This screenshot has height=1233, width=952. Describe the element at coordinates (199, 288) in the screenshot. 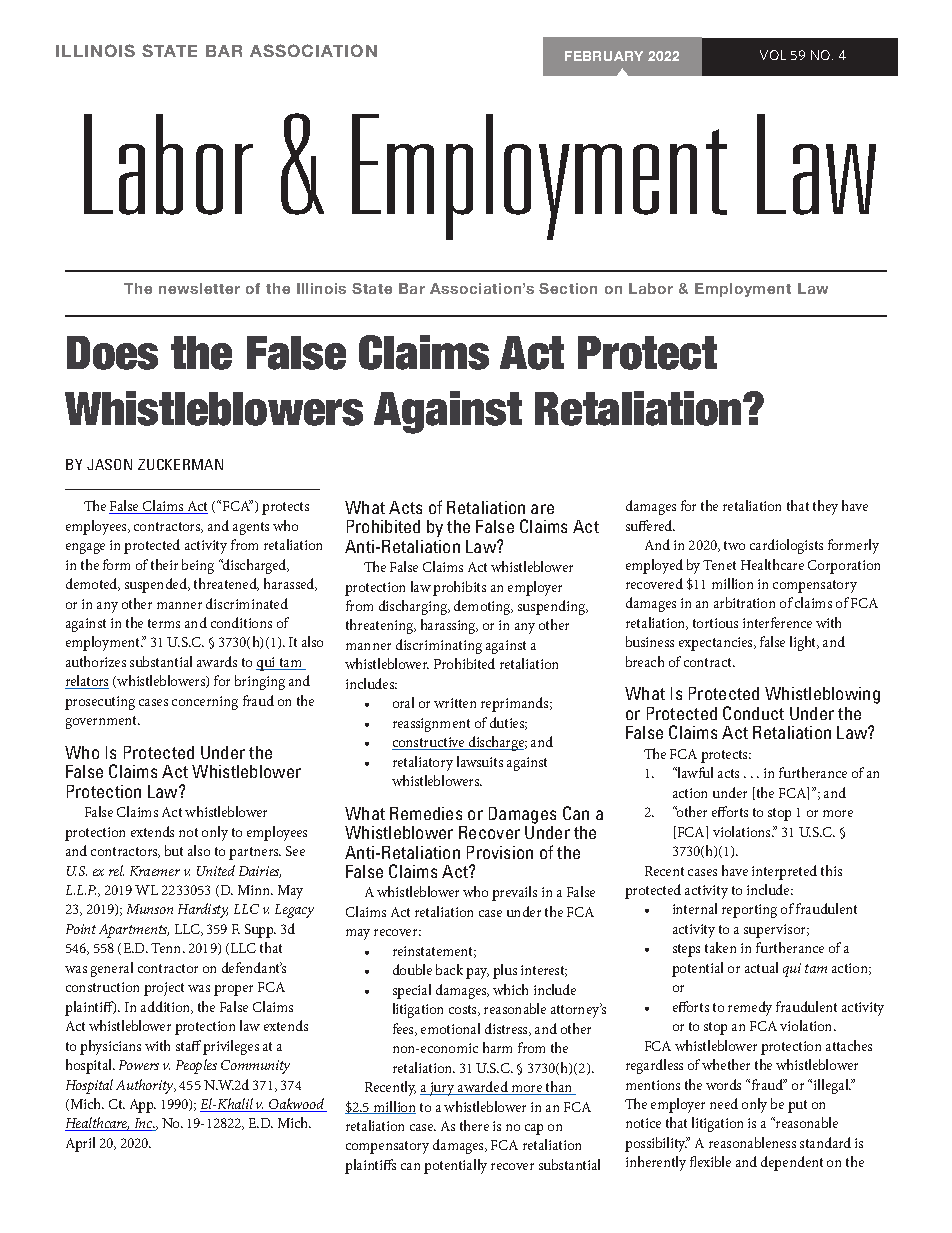

I see `newsletter` at that location.
